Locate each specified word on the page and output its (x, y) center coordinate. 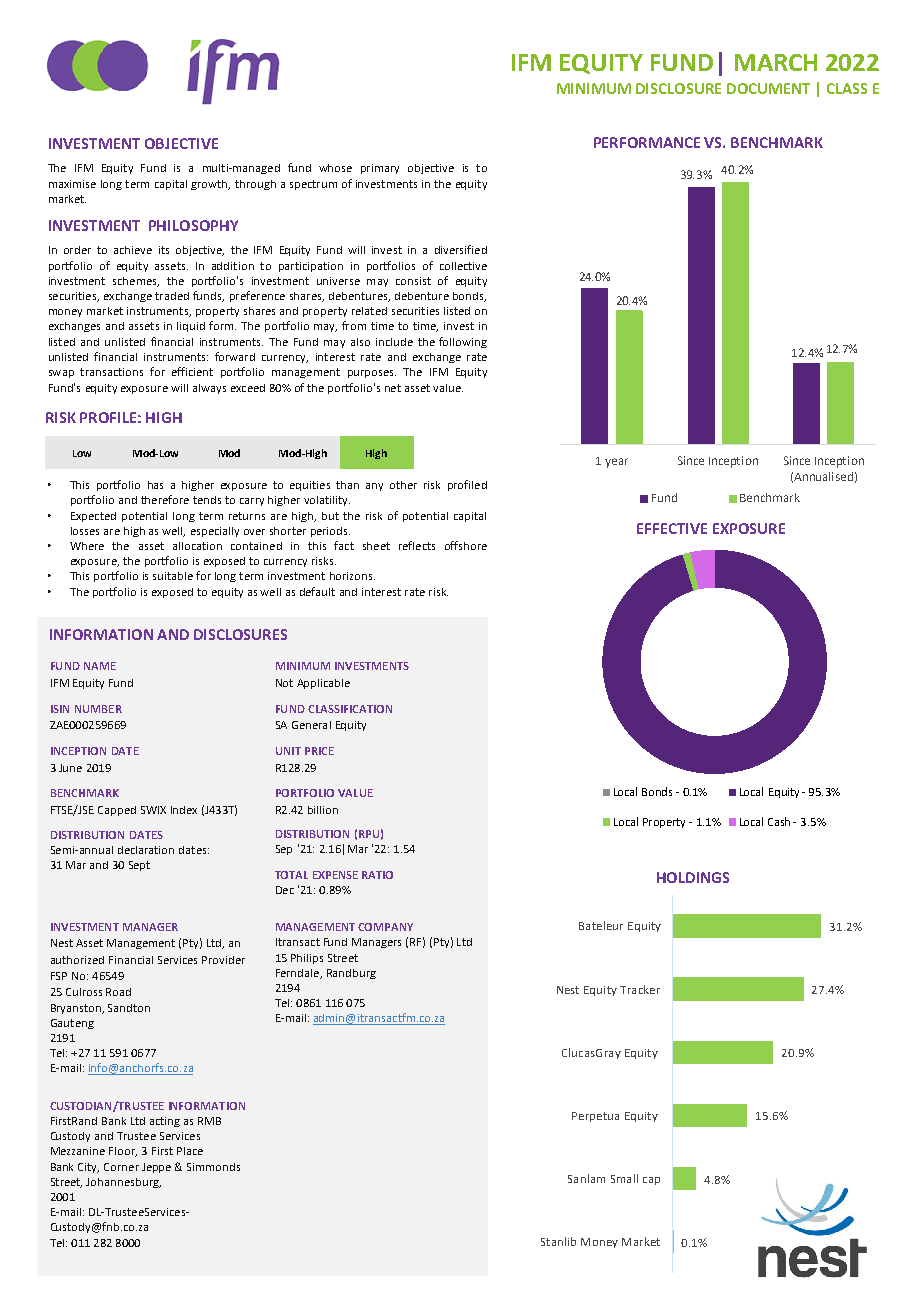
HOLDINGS (693, 877)
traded (172, 296)
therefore (165, 499)
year (616, 463)
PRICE (319, 751)
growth (210, 185)
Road (118, 992)
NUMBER (98, 709)
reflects (417, 545)
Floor (123, 1152)
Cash (779, 821)
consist (413, 281)
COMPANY (385, 927)
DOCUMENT (768, 88)
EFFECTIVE (672, 528)
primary (380, 169)
